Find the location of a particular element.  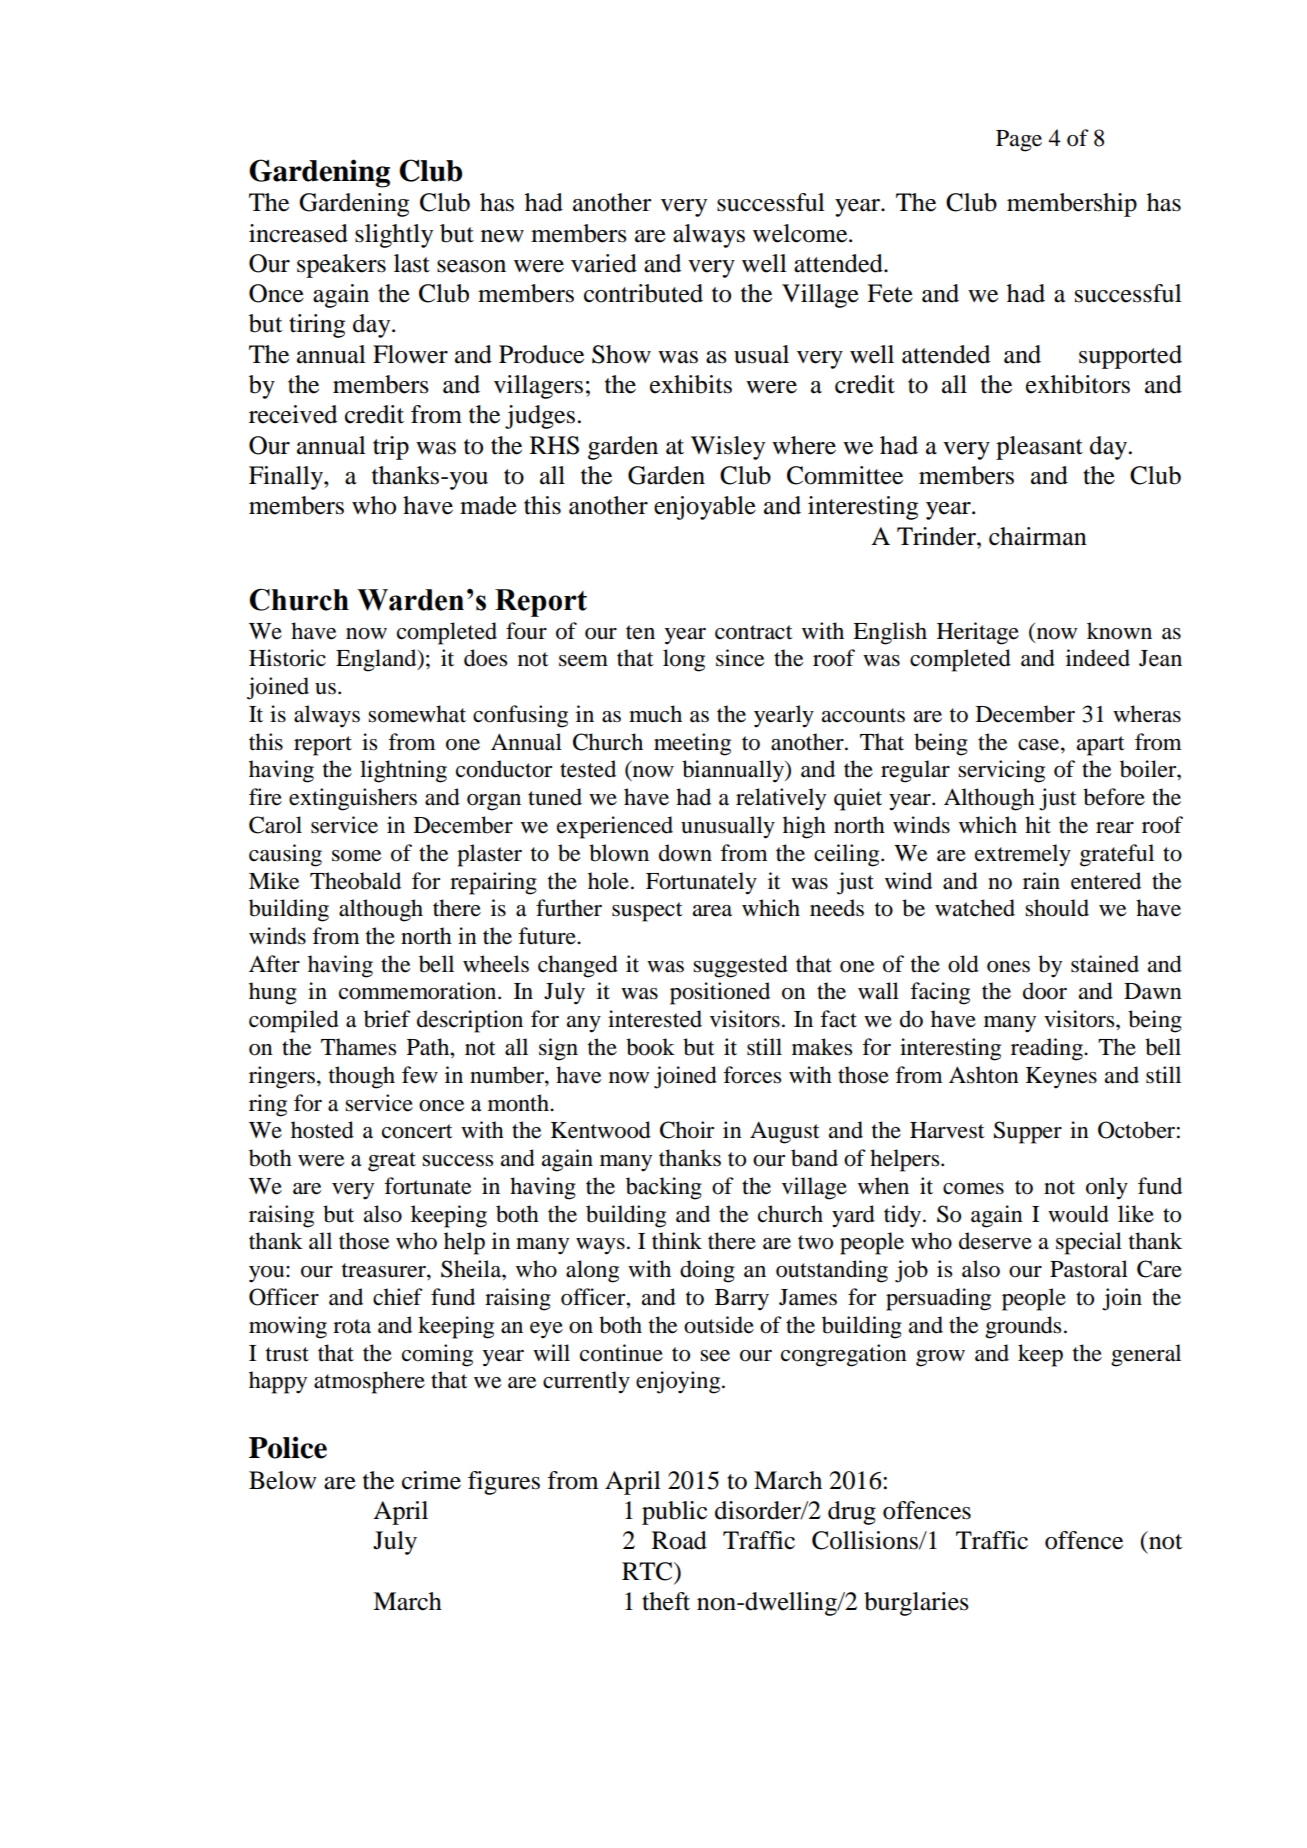

Keynes is located at coordinates (1061, 1078).
